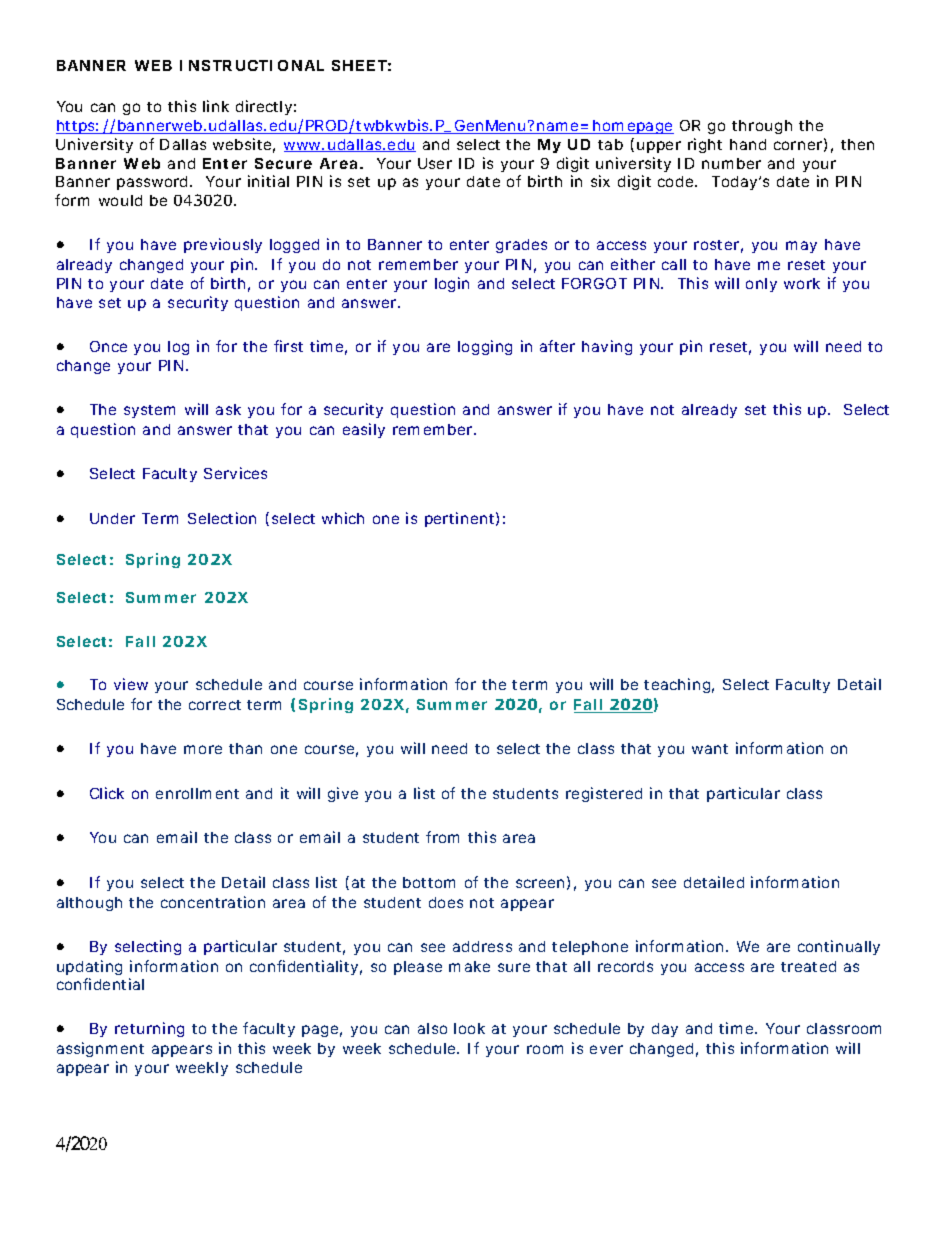 The height and width of the screenshot is (1233, 952). What do you see at coordinates (762, 127) in the screenshot?
I see `through` at bounding box center [762, 127].
